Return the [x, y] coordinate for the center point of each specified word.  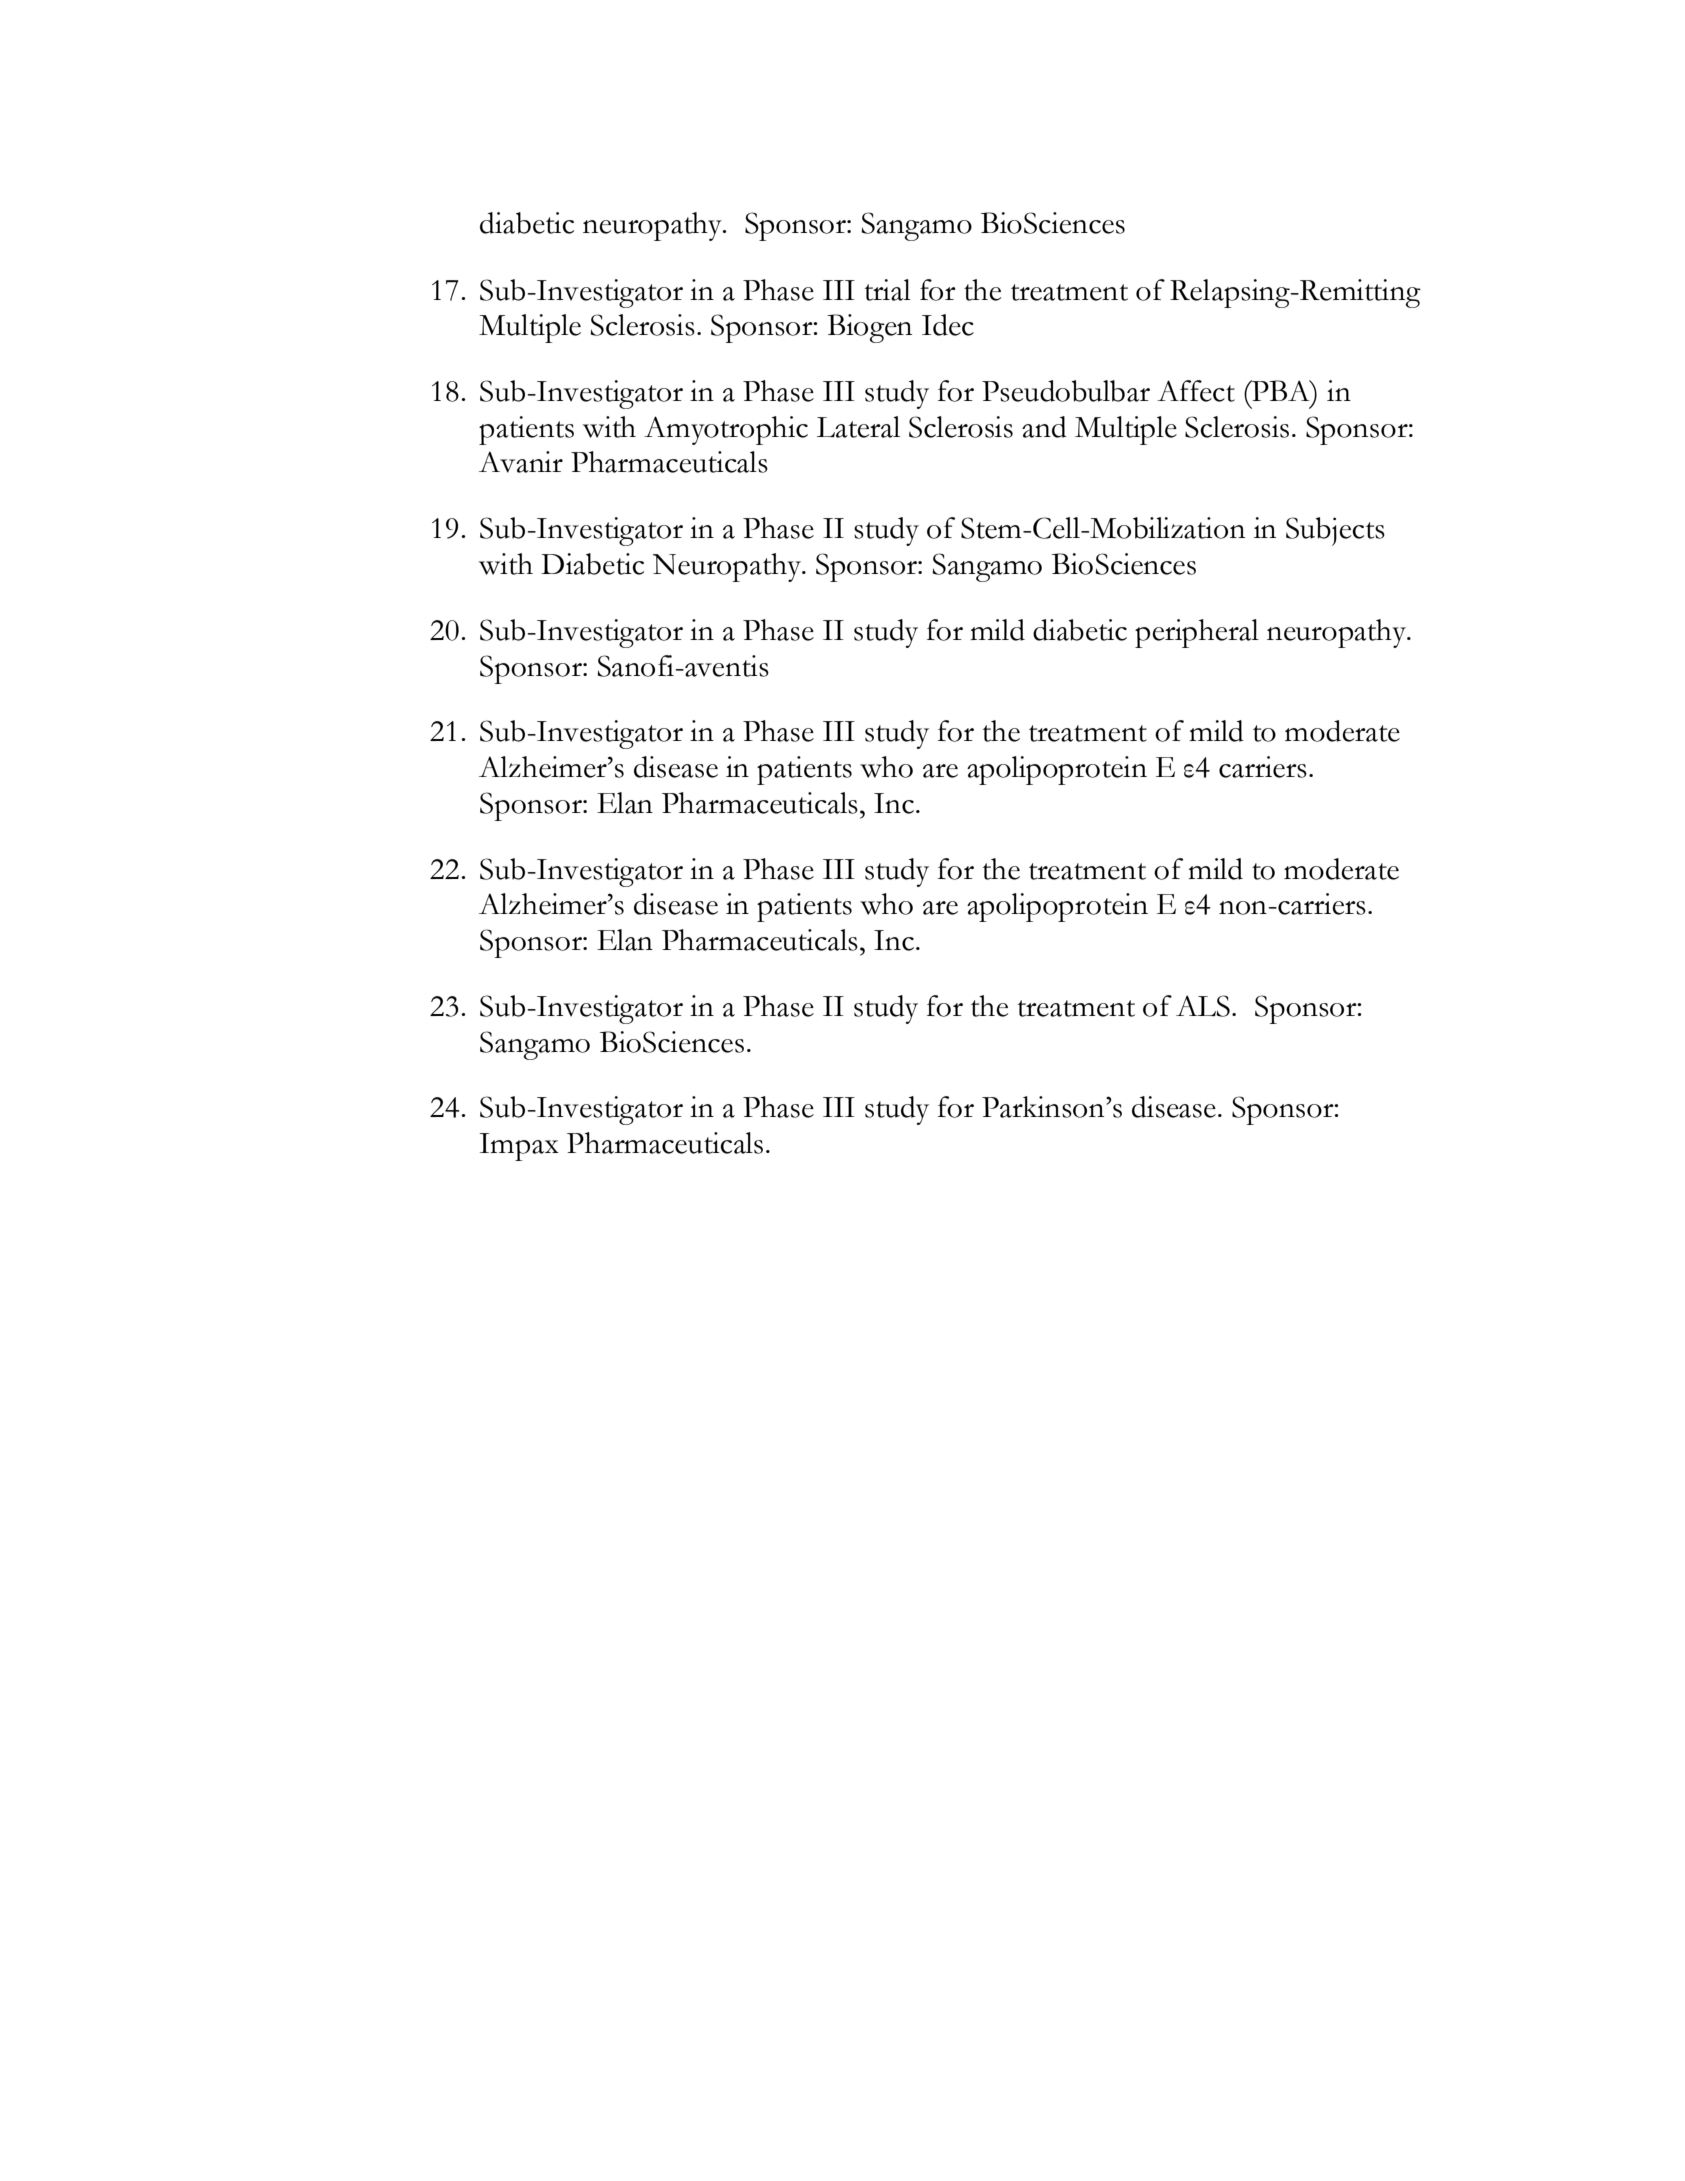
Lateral [858, 427]
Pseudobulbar [1066, 391]
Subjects [1335, 531]
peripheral [1197, 633]
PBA [1281, 390]
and [1044, 427]
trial [888, 290]
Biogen [869, 328]
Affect [1196, 391]
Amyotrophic [726, 430]
